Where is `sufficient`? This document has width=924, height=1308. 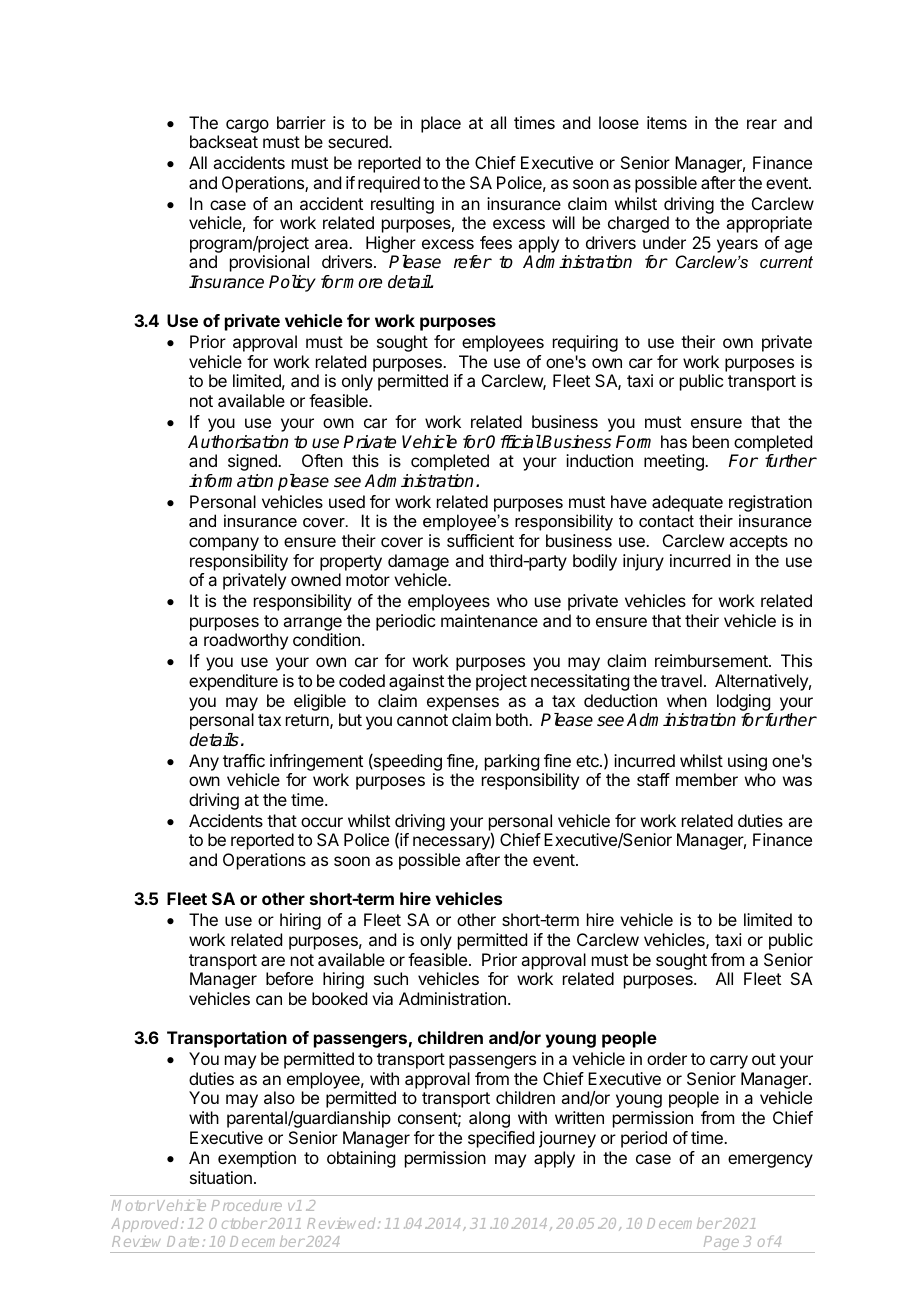 sufficient is located at coordinates (480, 540).
